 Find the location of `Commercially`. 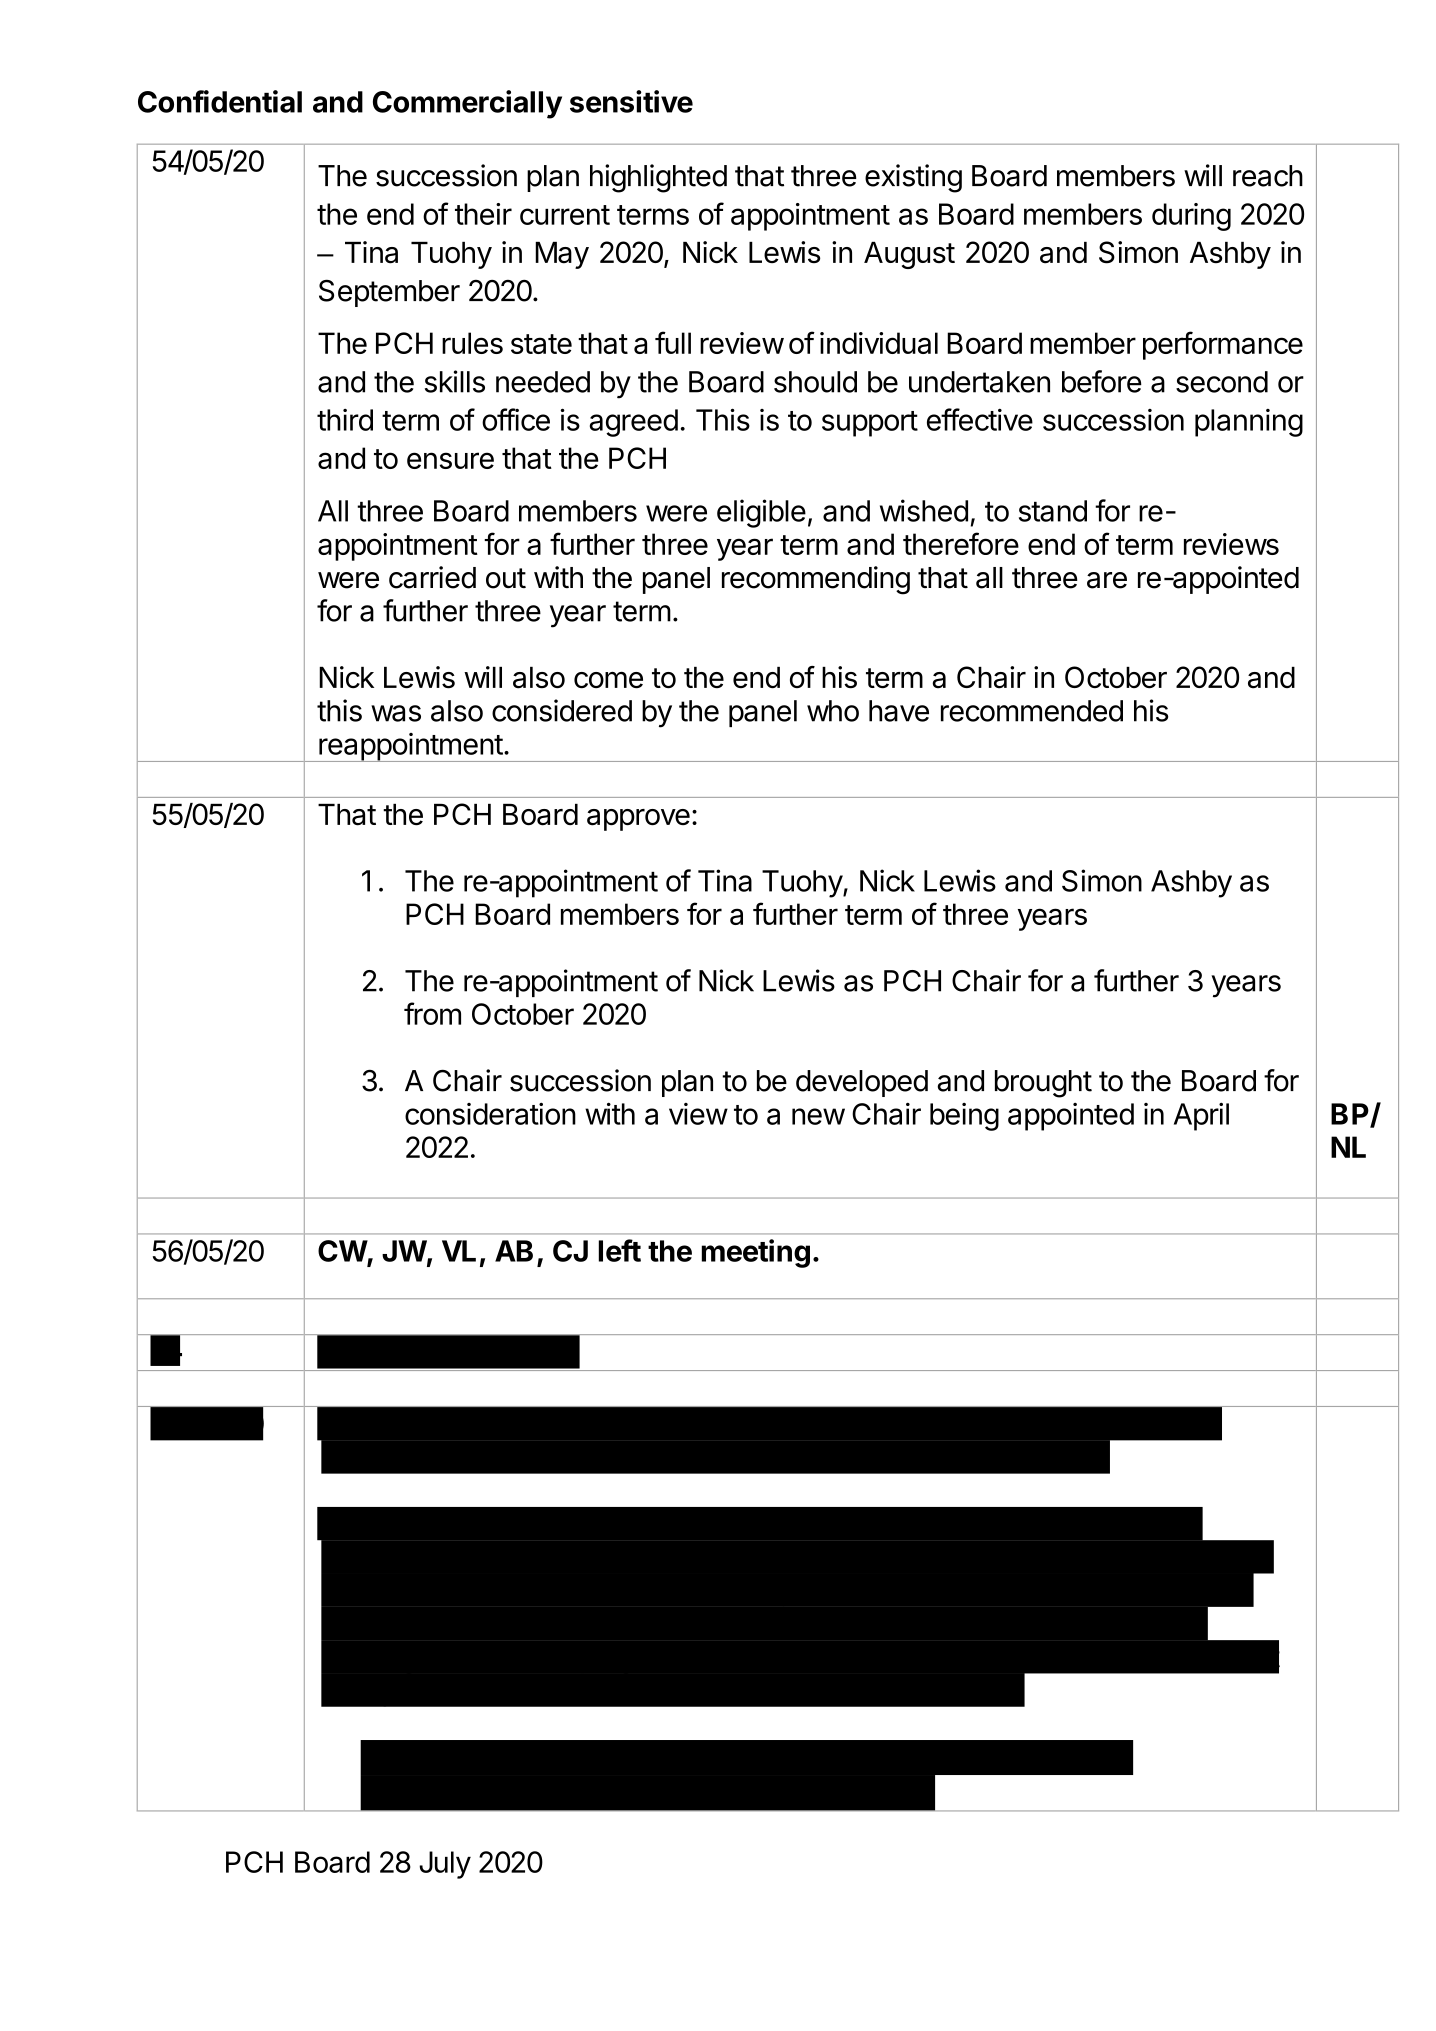

Commercially is located at coordinates (467, 104).
